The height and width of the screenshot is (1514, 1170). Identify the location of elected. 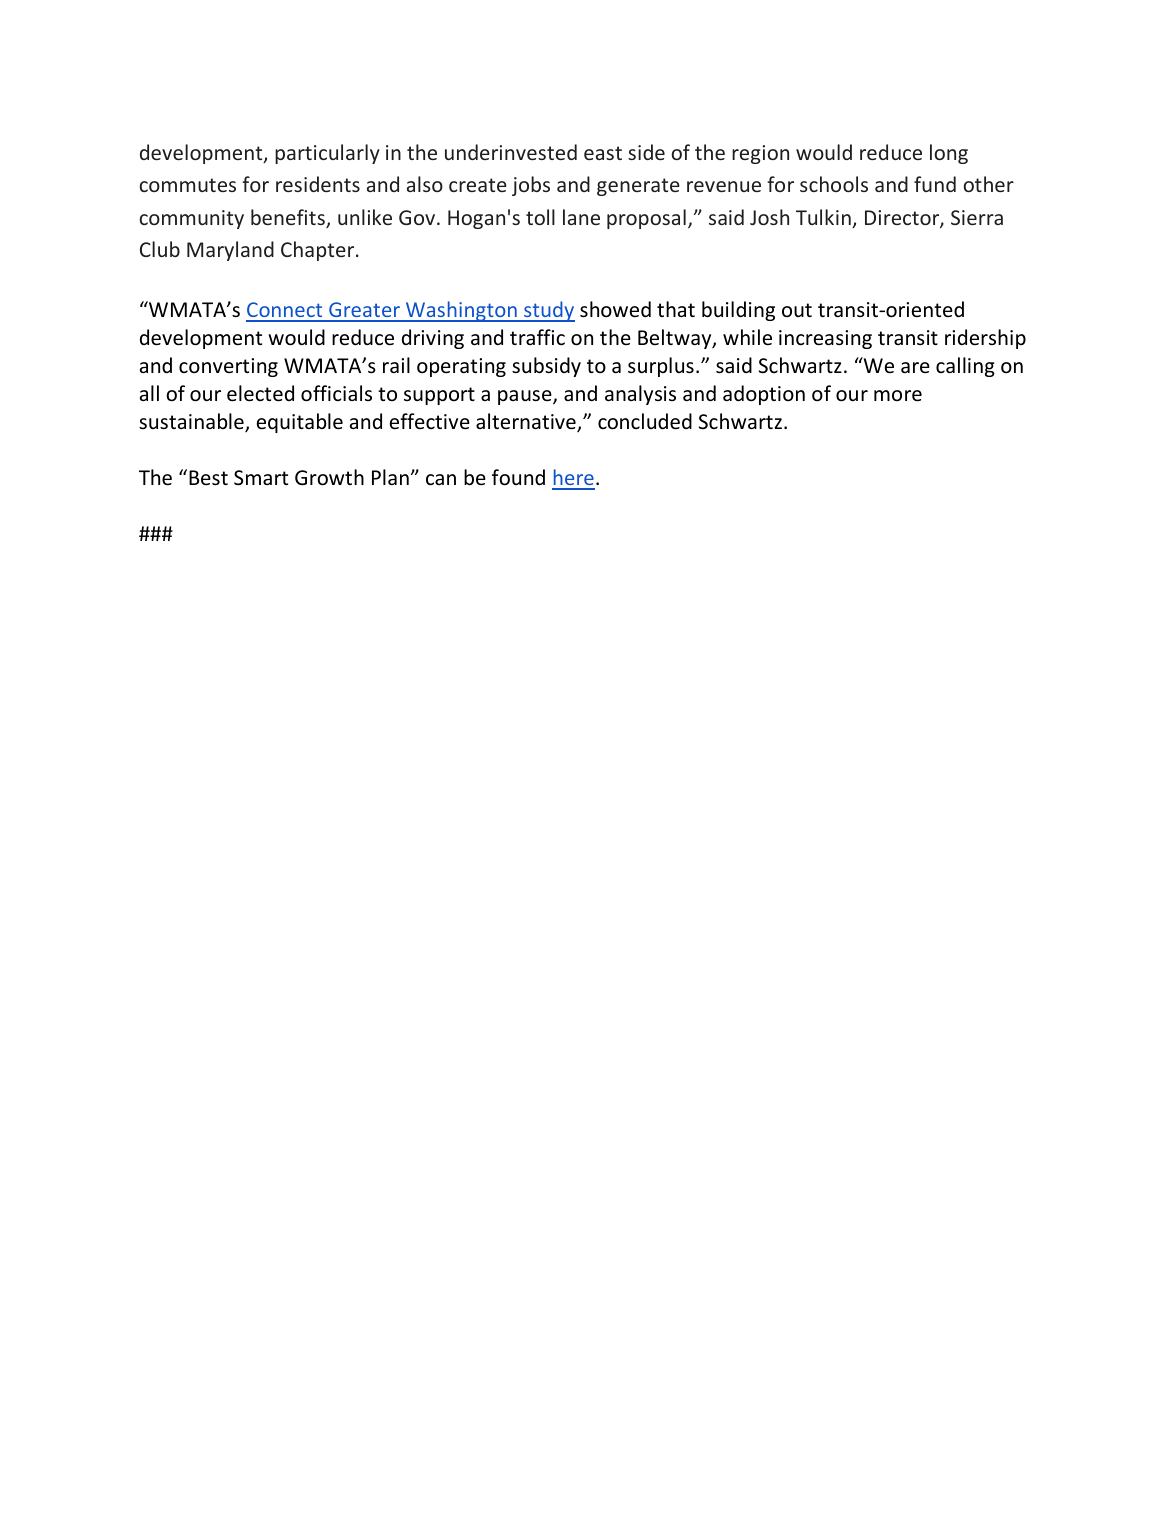
(260, 393).
